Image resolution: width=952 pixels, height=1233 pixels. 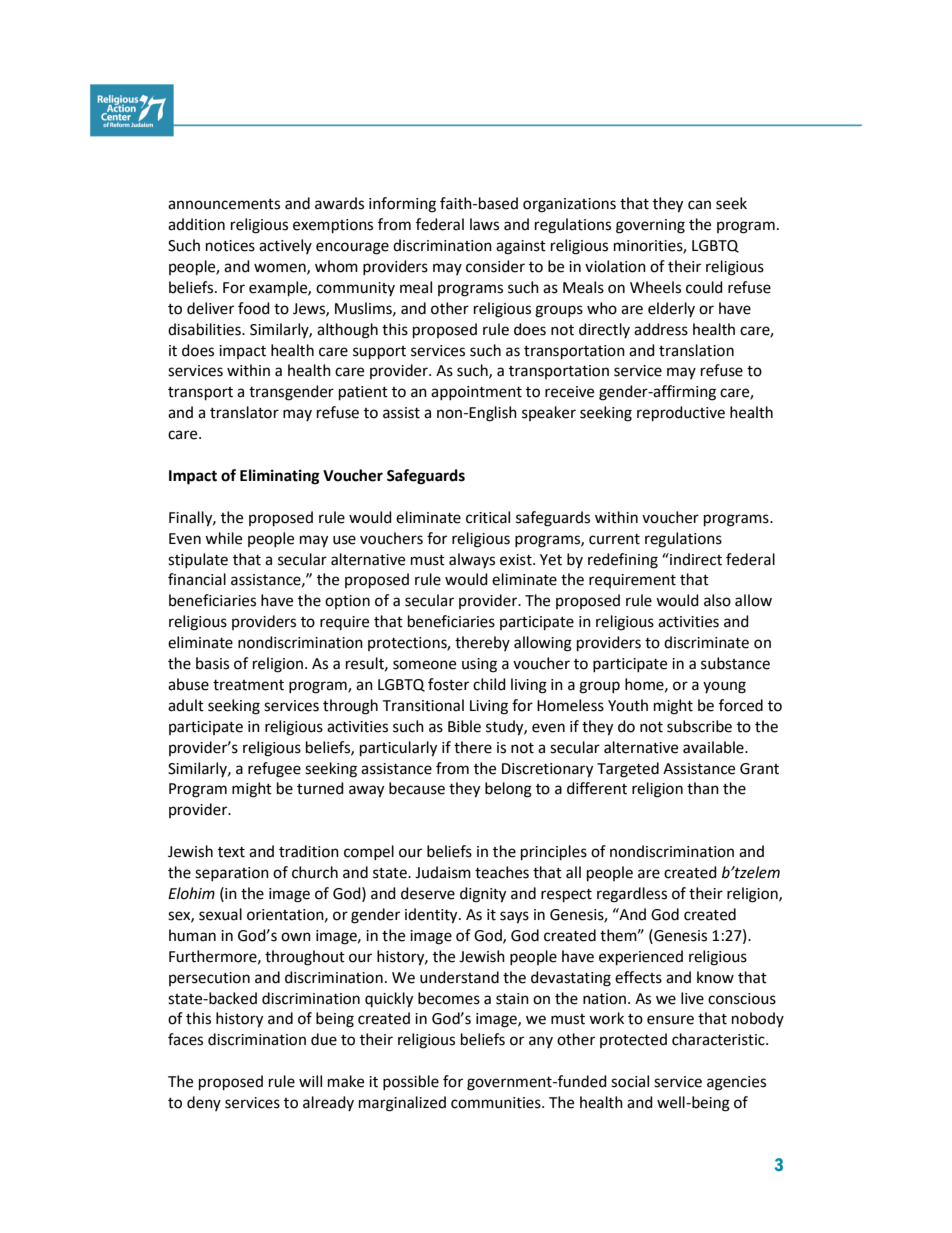 What do you see at coordinates (244, 412) in the screenshot?
I see `translator` at bounding box center [244, 412].
